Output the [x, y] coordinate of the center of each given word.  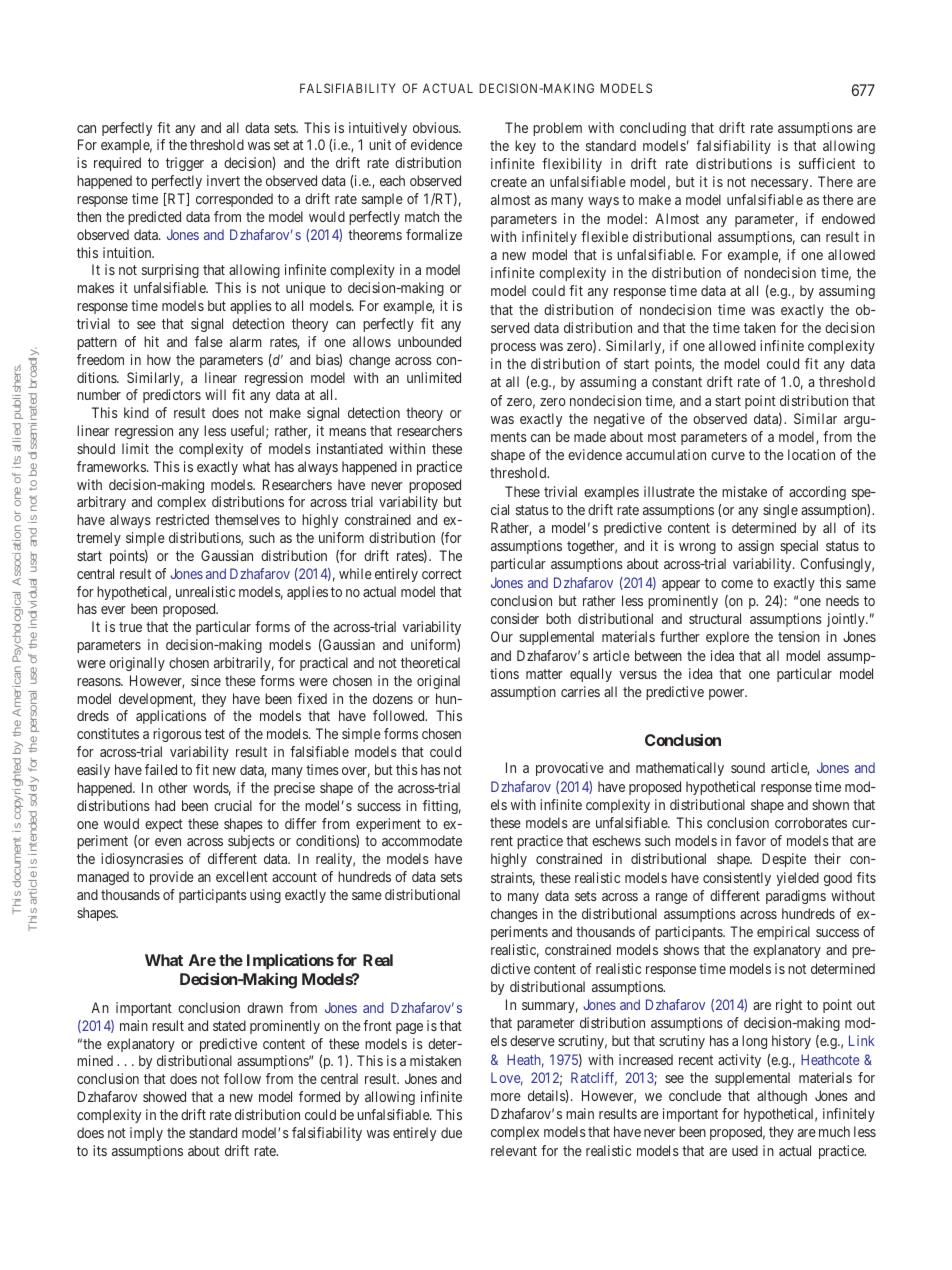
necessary [781, 184]
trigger [185, 164]
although [782, 1097]
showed [164, 1096]
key [525, 147]
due [451, 1132]
